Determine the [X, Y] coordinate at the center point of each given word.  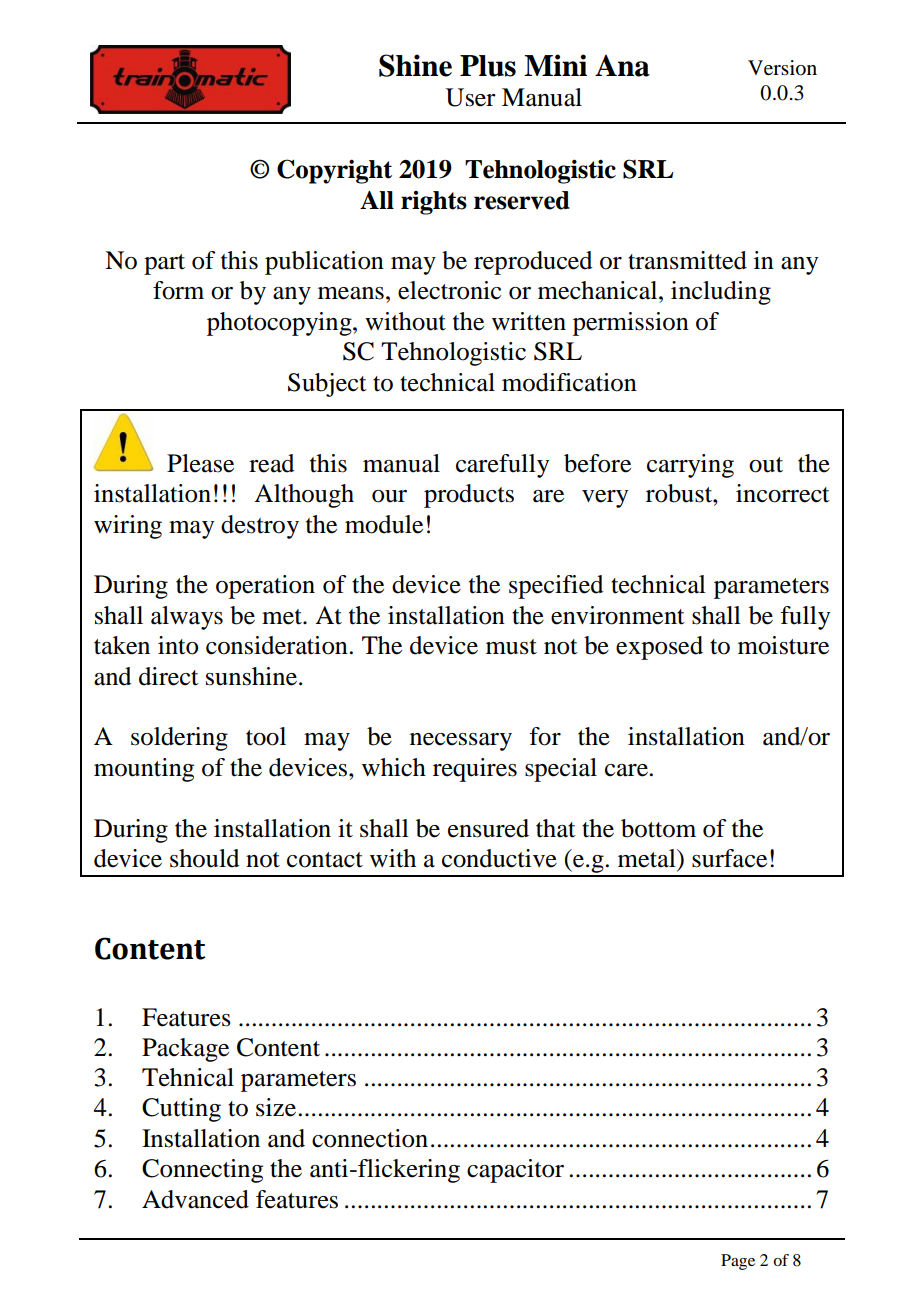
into [178, 645]
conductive [499, 858]
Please [200, 463]
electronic [449, 290]
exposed [659, 648]
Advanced [195, 1199]
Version [782, 68]
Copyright [334, 171]
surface [729, 858]
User [471, 97]
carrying [690, 466]
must [511, 647]
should [204, 858]
